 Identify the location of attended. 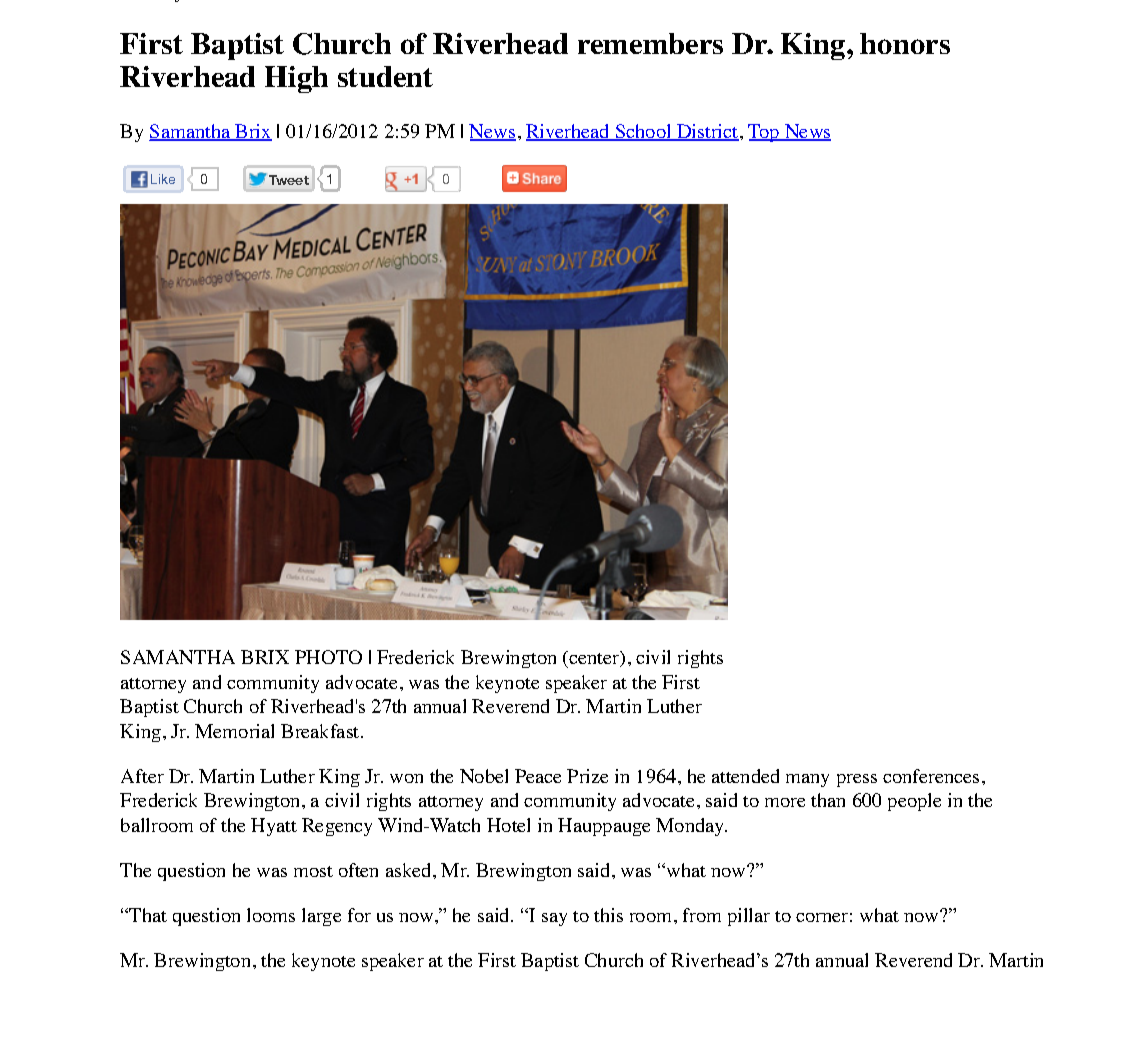
(745, 776).
